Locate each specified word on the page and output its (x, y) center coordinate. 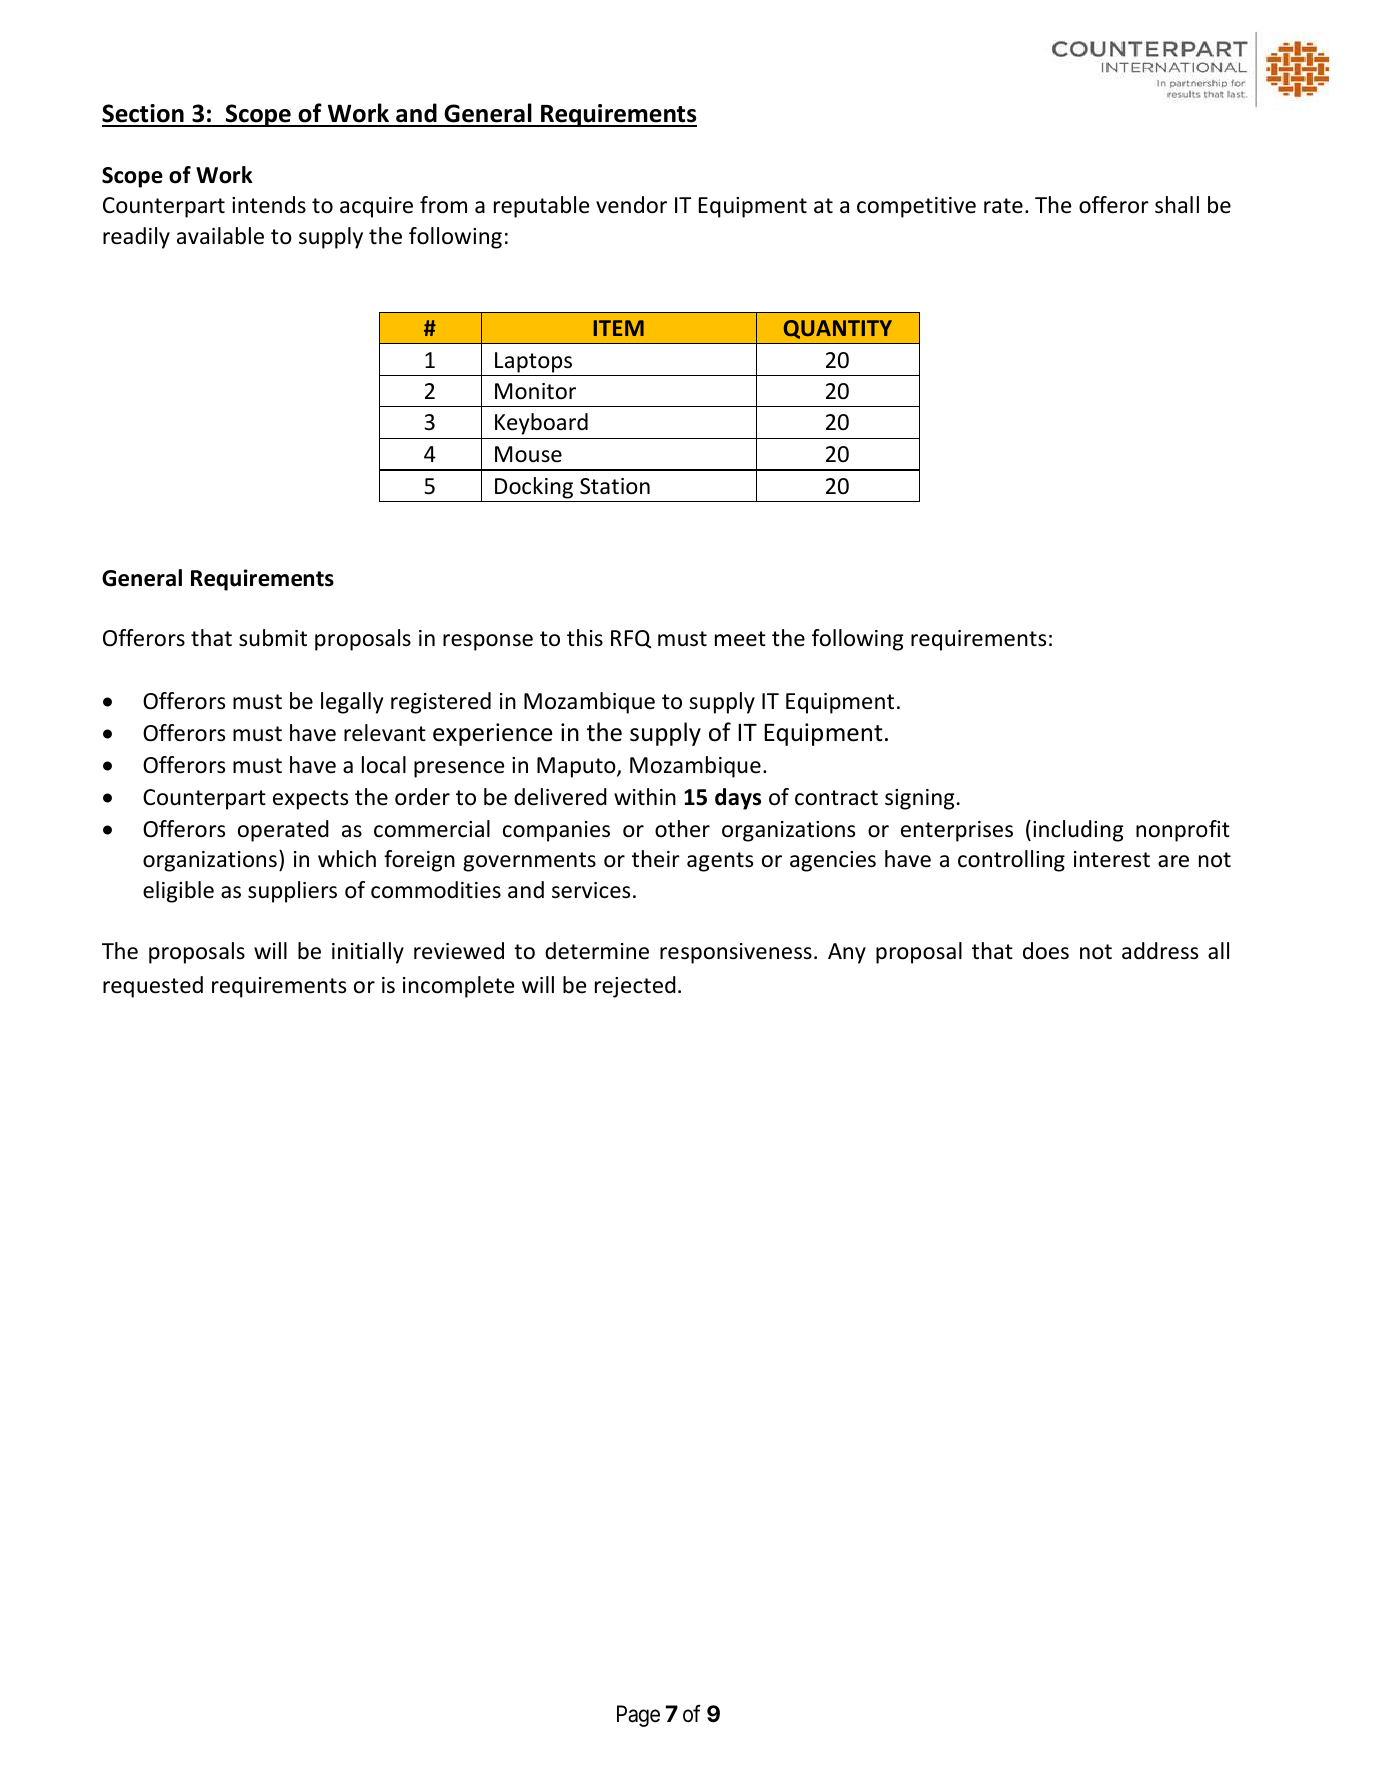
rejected (635, 987)
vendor (631, 205)
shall (1177, 205)
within (645, 796)
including (1078, 831)
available (220, 236)
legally (352, 703)
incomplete (458, 987)
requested (153, 987)
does (1046, 951)
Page (638, 1716)
